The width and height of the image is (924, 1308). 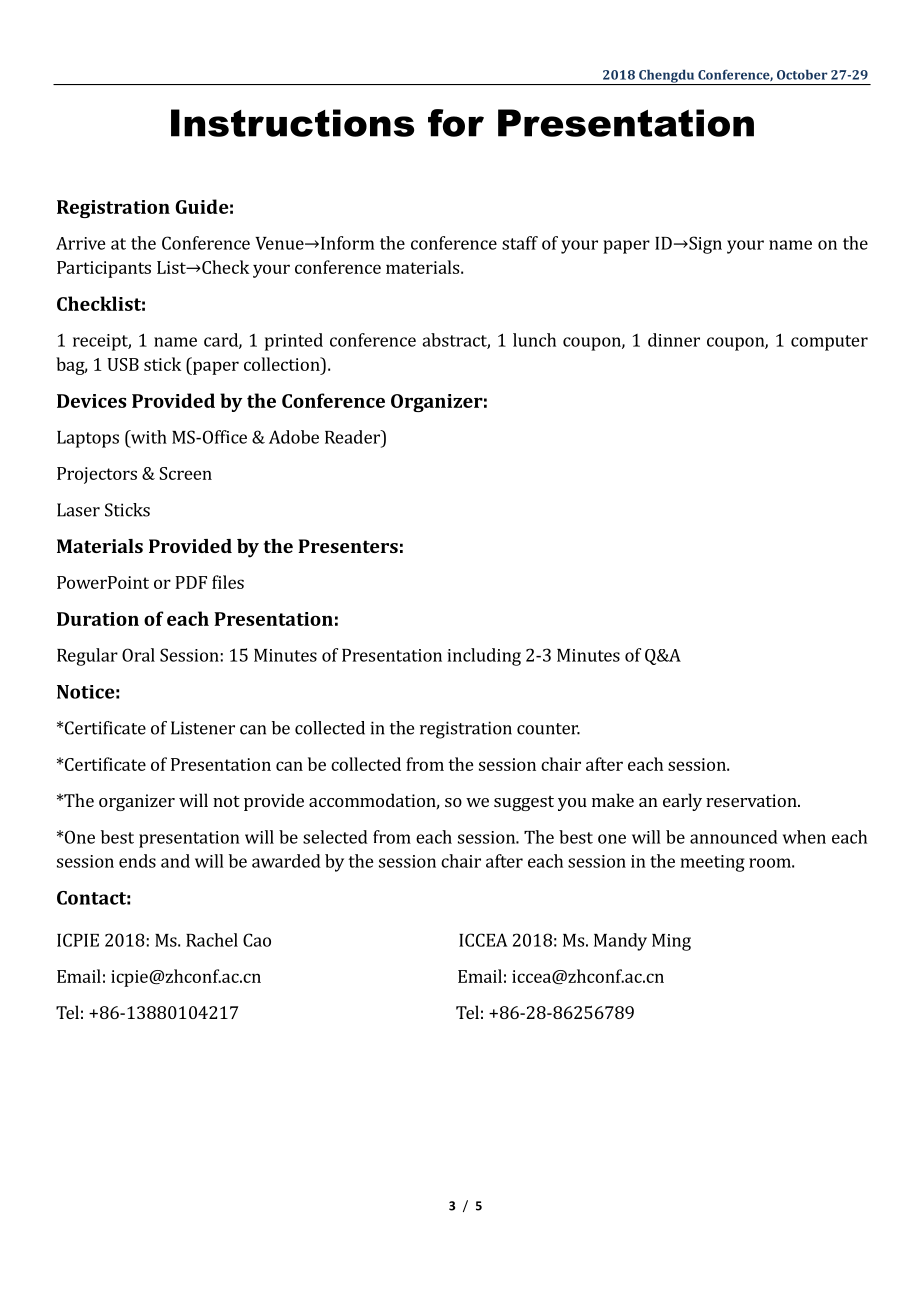 I want to click on reservation, so click(x=752, y=800).
